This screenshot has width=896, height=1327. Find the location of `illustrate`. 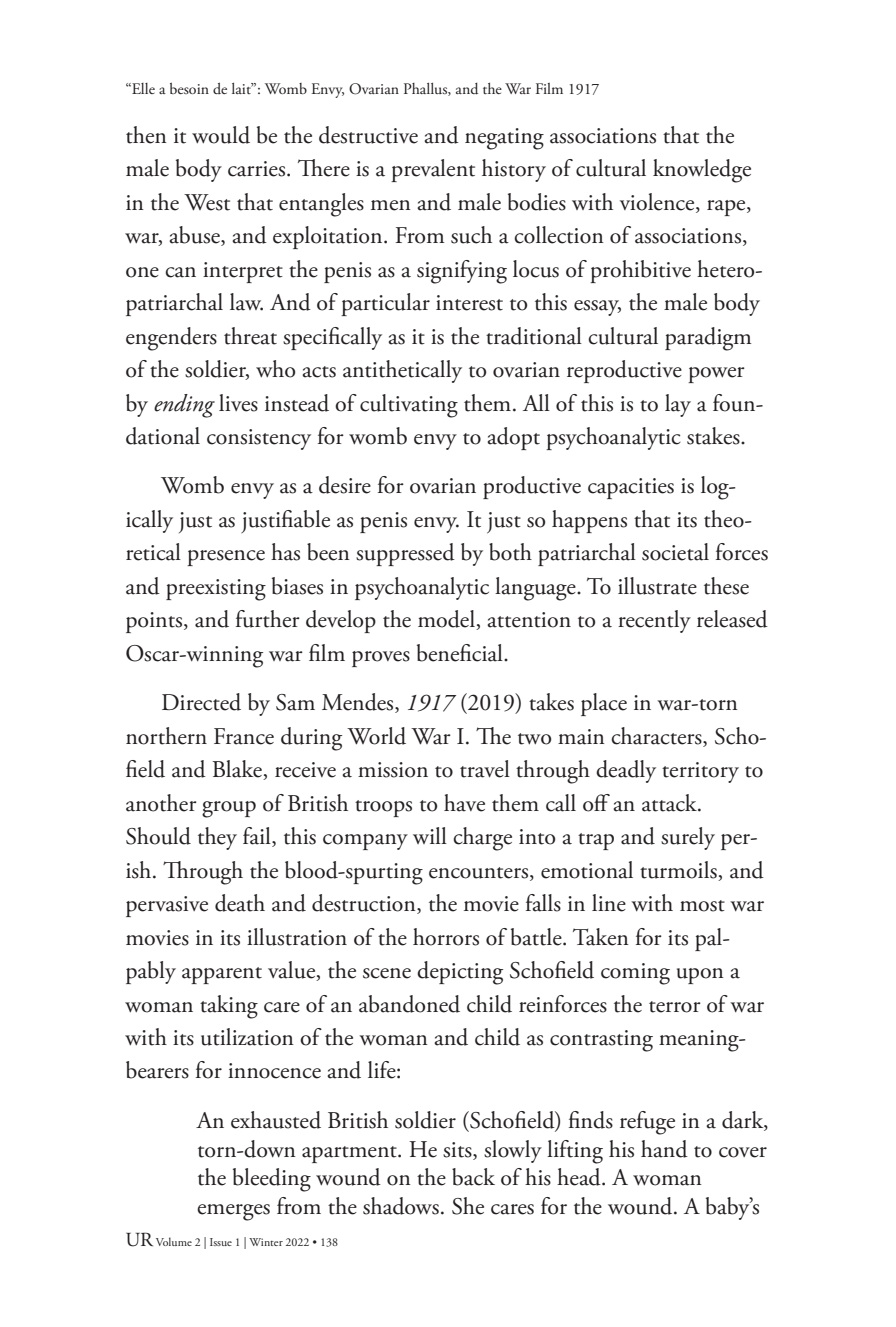

illustrate is located at coordinates (657, 586).
